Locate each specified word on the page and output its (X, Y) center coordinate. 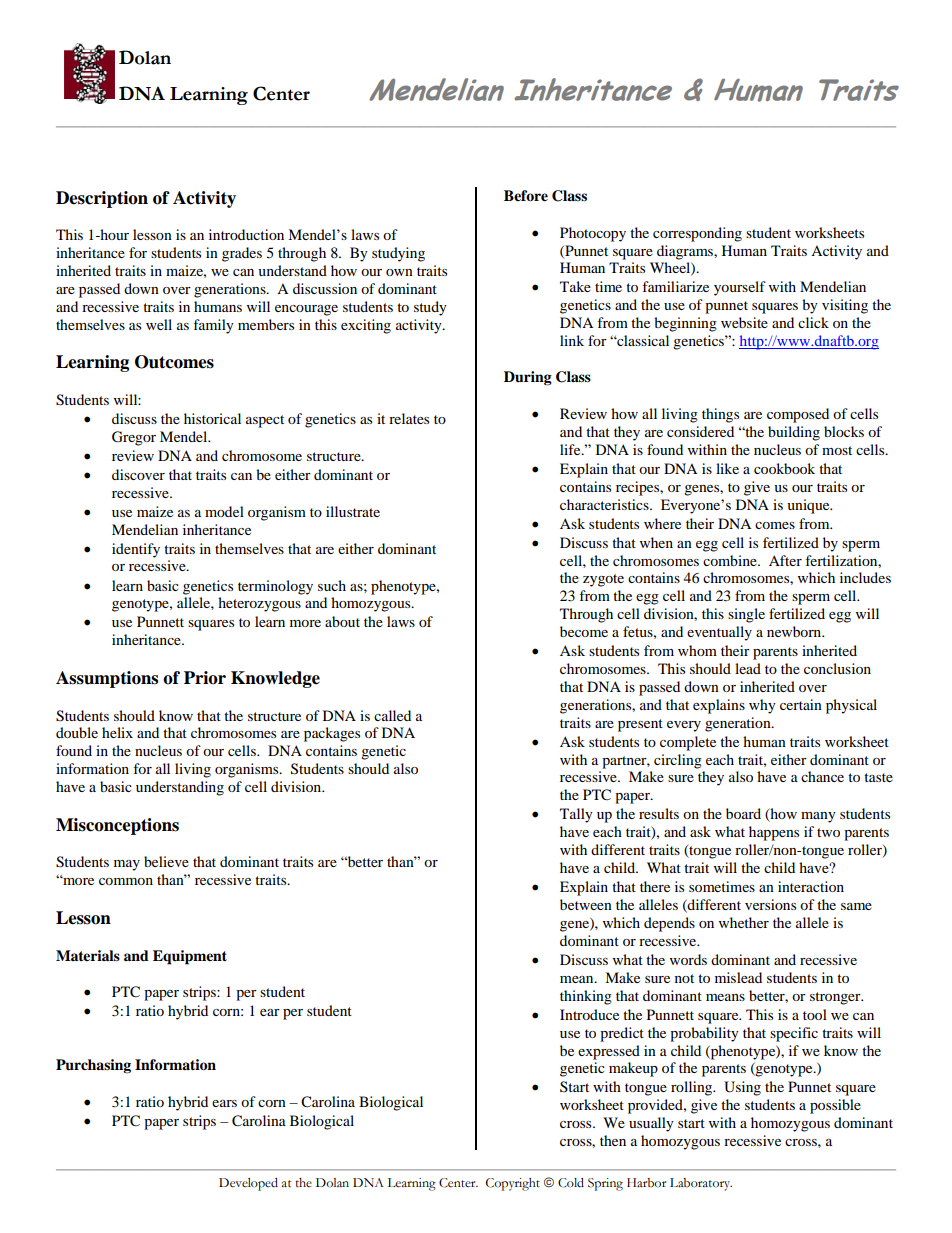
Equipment (190, 957)
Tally (576, 815)
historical (212, 418)
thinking (586, 997)
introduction (246, 234)
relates (409, 418)
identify (136, 550)
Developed (248, 1184)
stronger (836, 998)
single (746, 615)
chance (822, 776)
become (584, 631)
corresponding (697, 234)
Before (526, 196)
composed (798, 415)
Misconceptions (117, 826)
